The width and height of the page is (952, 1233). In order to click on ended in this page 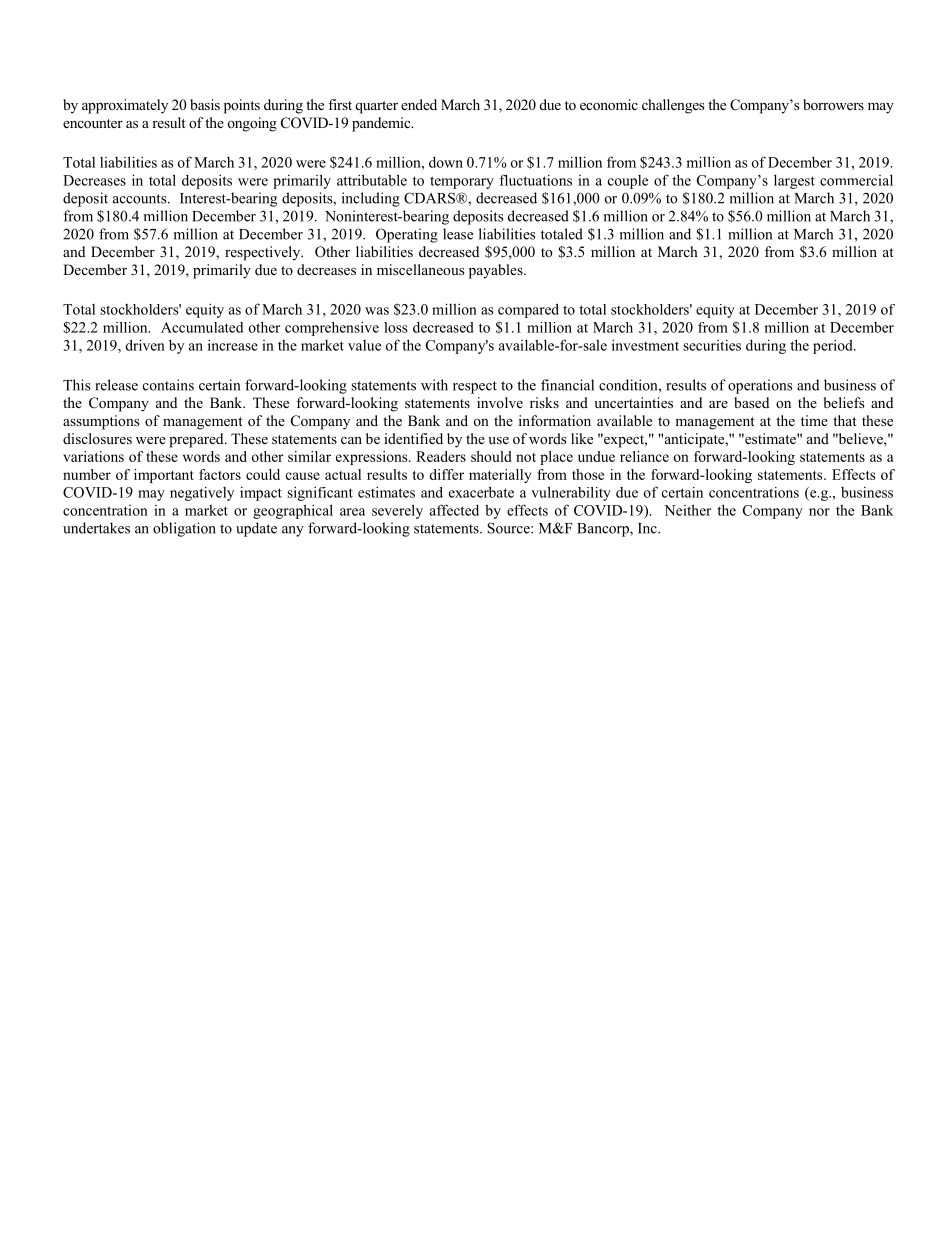, I will do `click(419, 104)`.
